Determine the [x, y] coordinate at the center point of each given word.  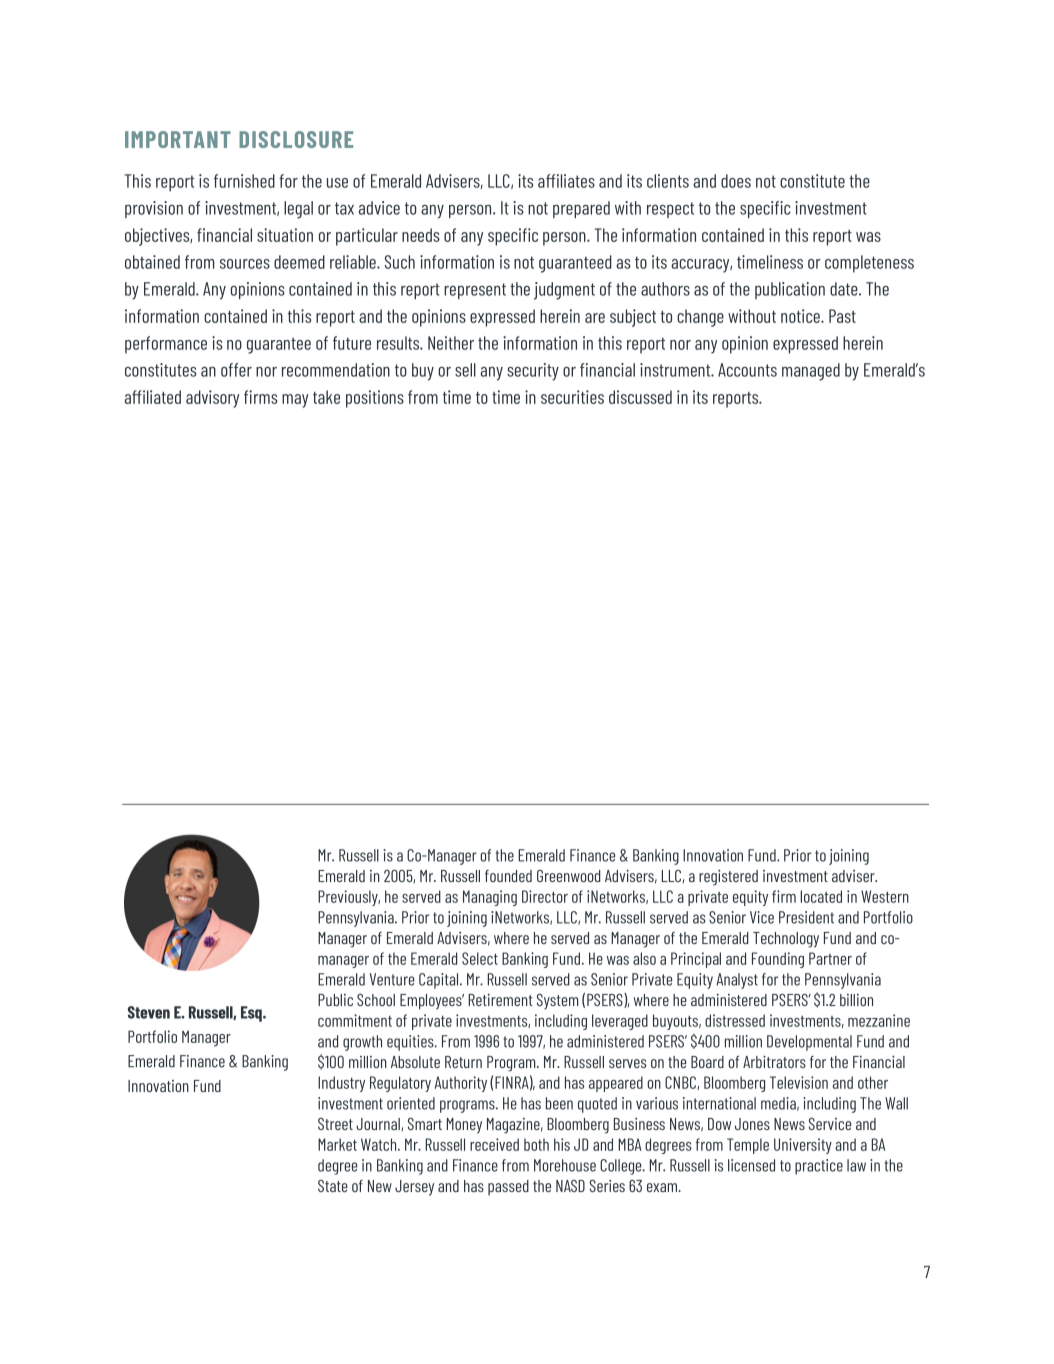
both [536, 1144]
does [736, 181]
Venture [392, 979]
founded [508, 876]
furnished [244, 181]
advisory [212, 399]
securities [572, 397]
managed [811, 372]
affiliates [566, 181]
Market [337, 1144]
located [821, 896]
